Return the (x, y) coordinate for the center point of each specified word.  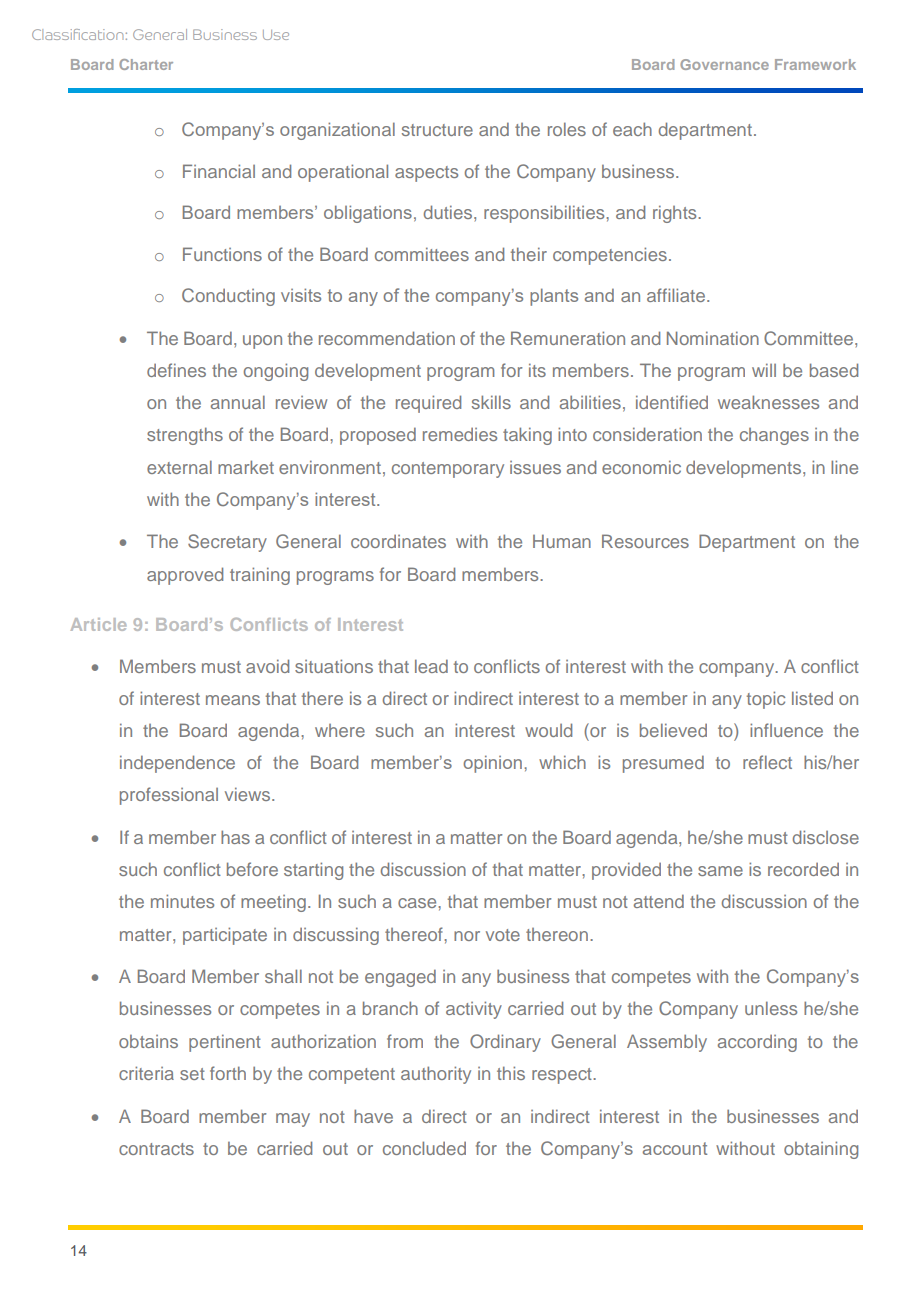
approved (185, 576)
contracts (156, 1149)
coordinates (398, 541)
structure (437, 130)
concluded (424, 1148)
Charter (146, 64)
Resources (645, 541)
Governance (724, 64)
